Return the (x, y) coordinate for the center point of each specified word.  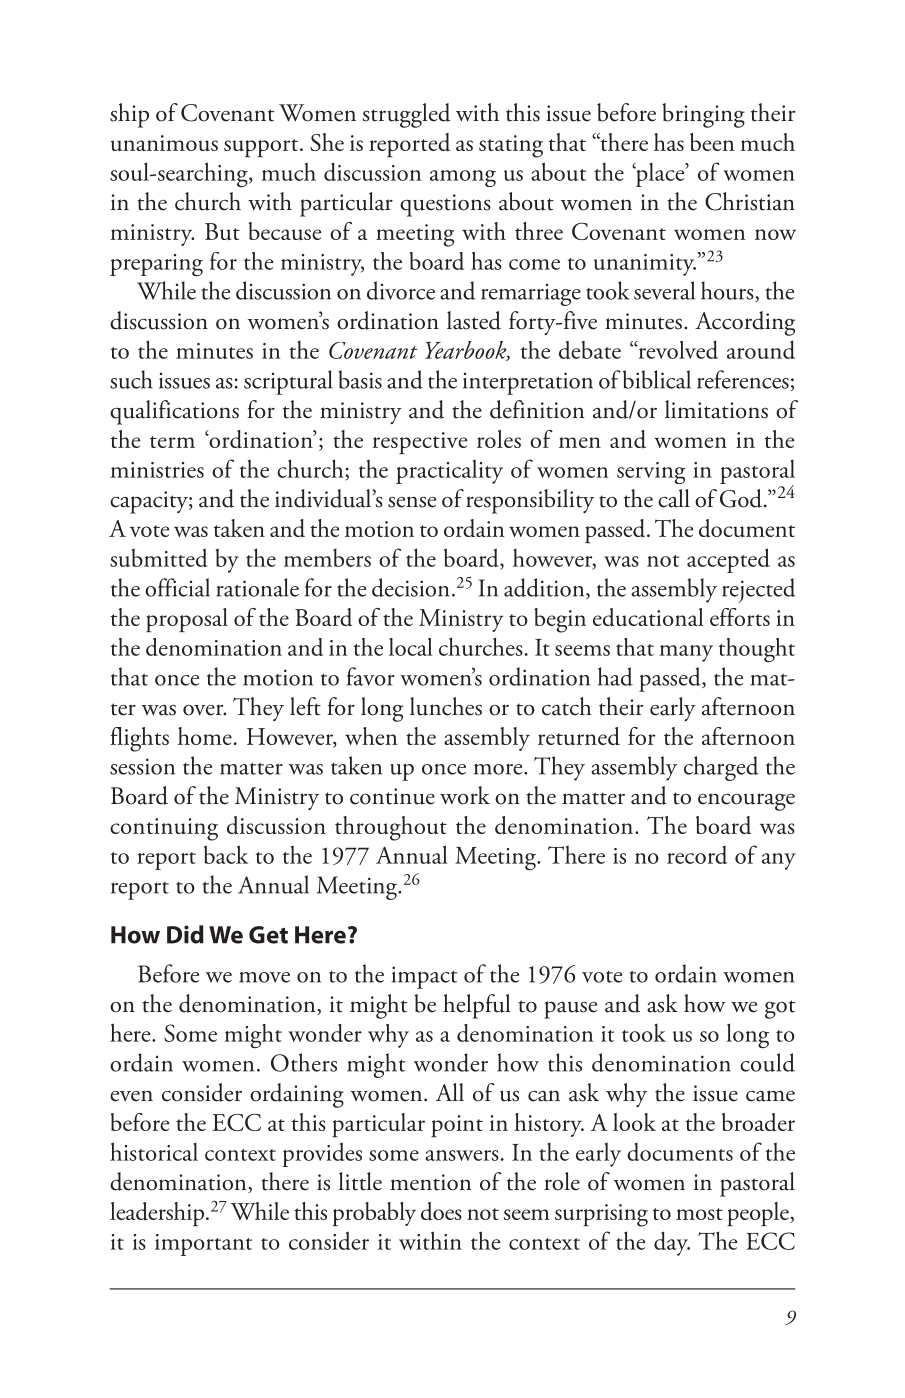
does (441, 1211)
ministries (157, 470)
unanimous (164, 143)
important (203, 1245)
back (226, 854)
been (712, 142)
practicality (449, 471)
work (465, 795)
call (674, 498)
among (463, 178)
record (697, 855)
